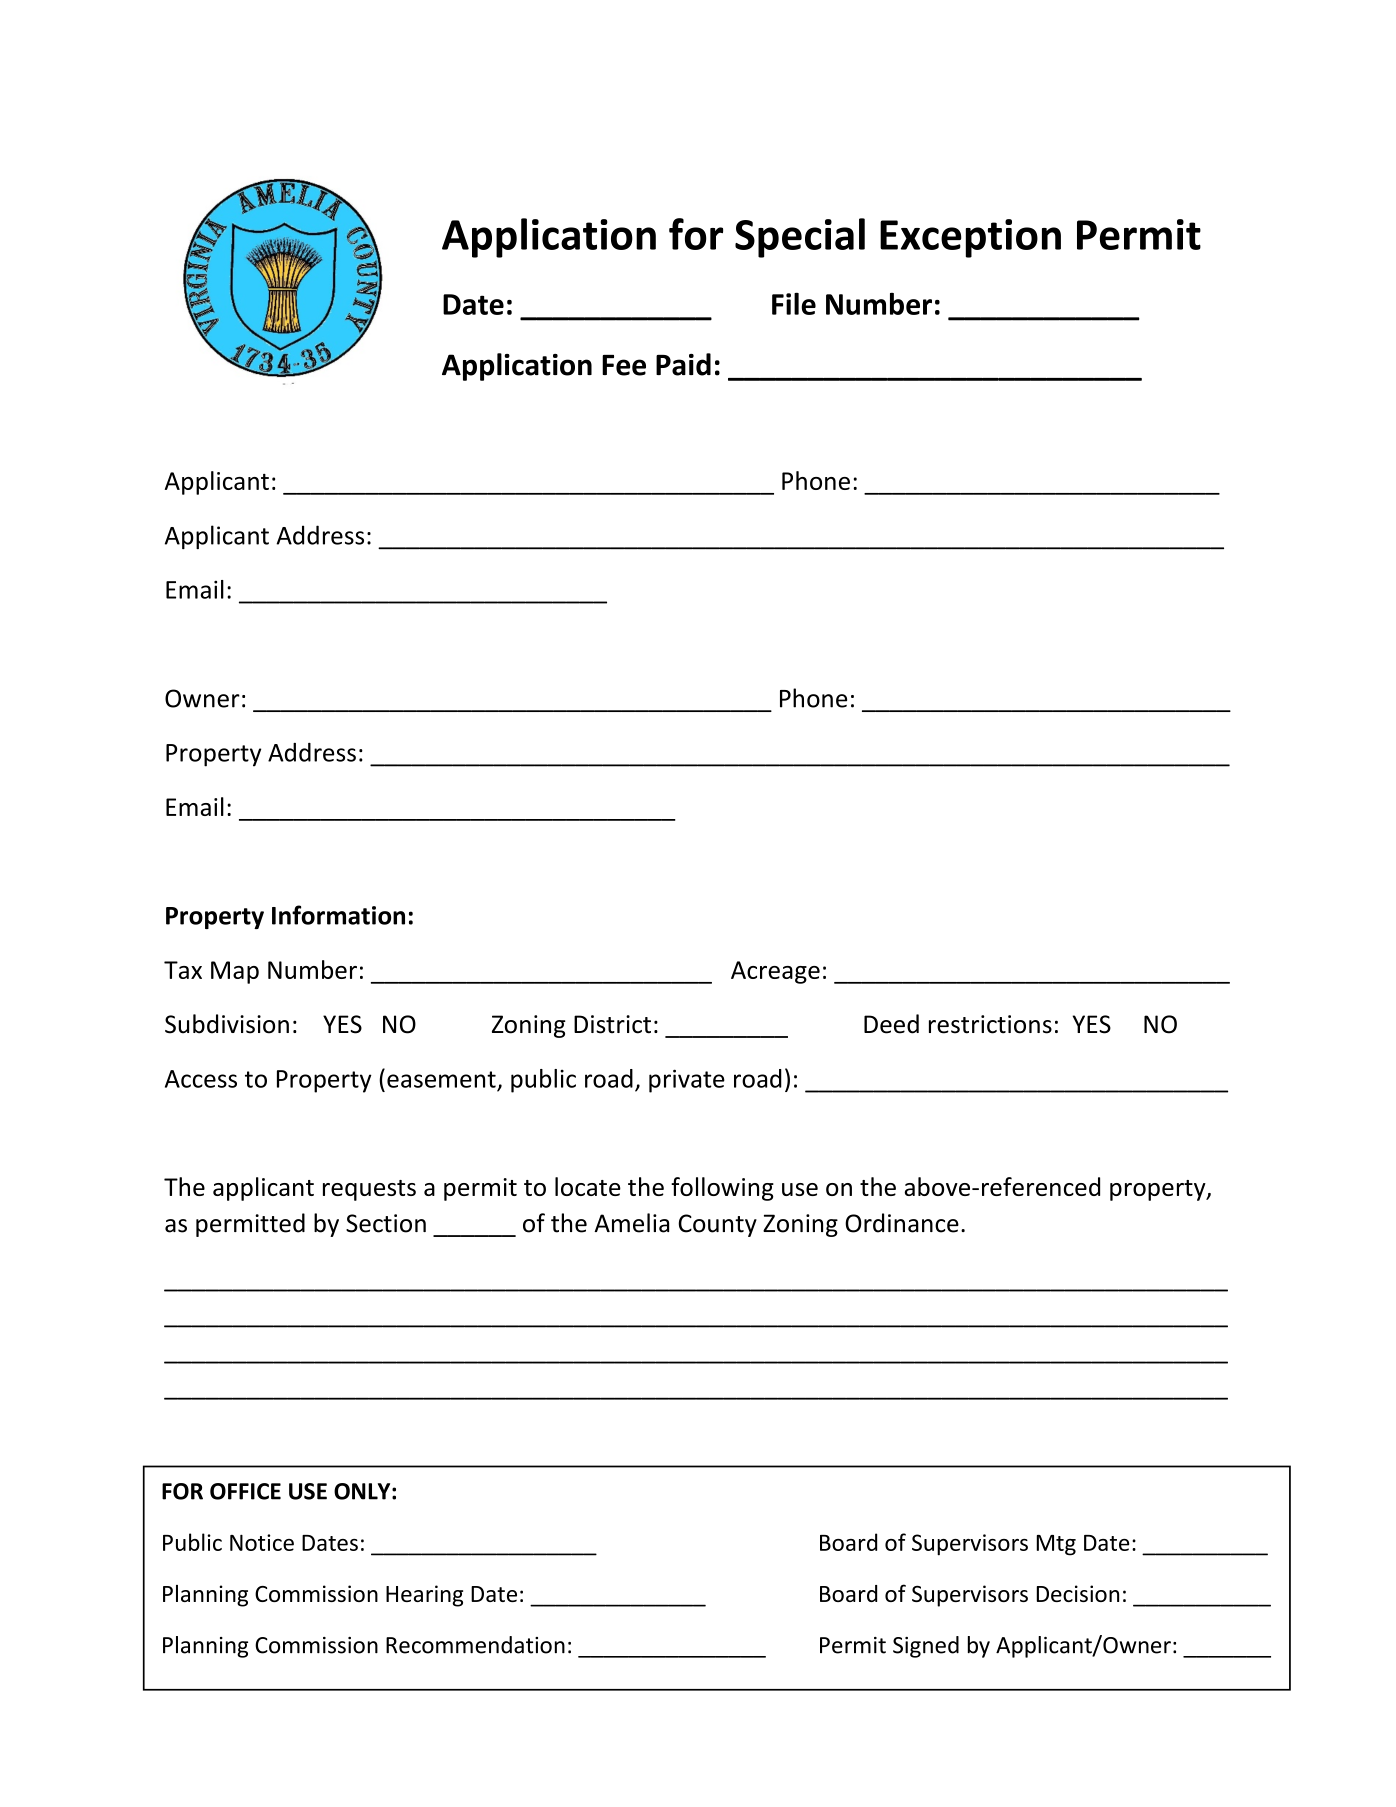 The image size is (1396, 1807). Describe the element at coordinates (588, 1186) in the document. I see `locate` at that location.
